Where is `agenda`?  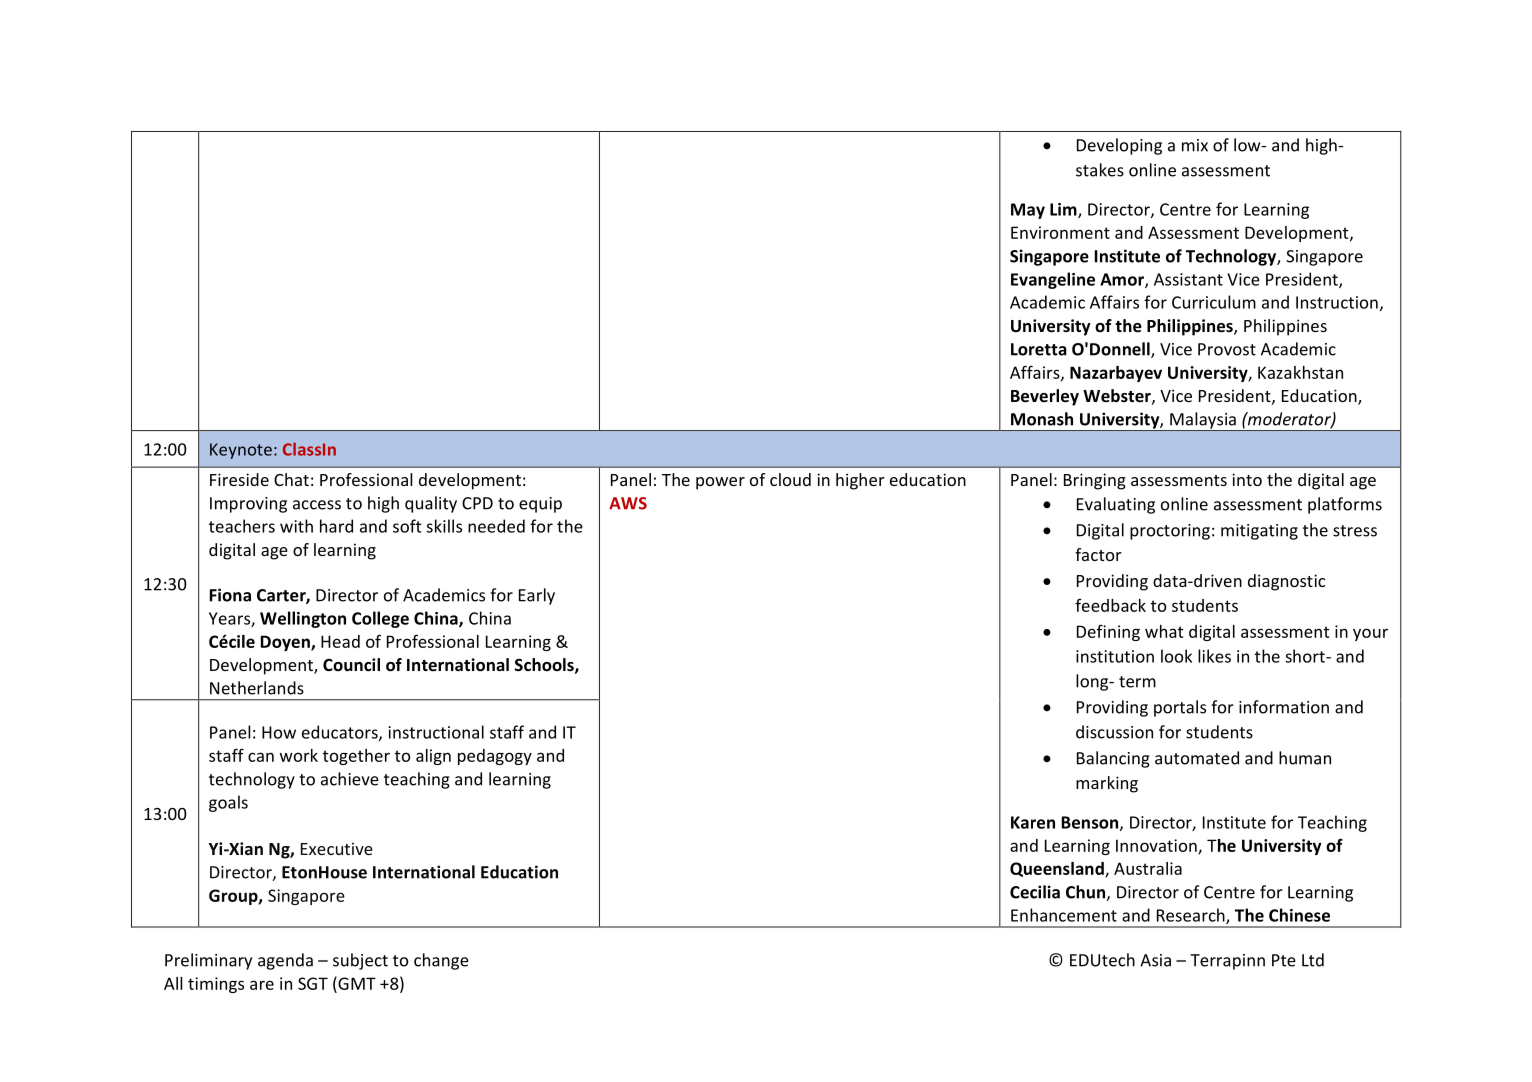 agenda is located at coordinates (285, 961).
